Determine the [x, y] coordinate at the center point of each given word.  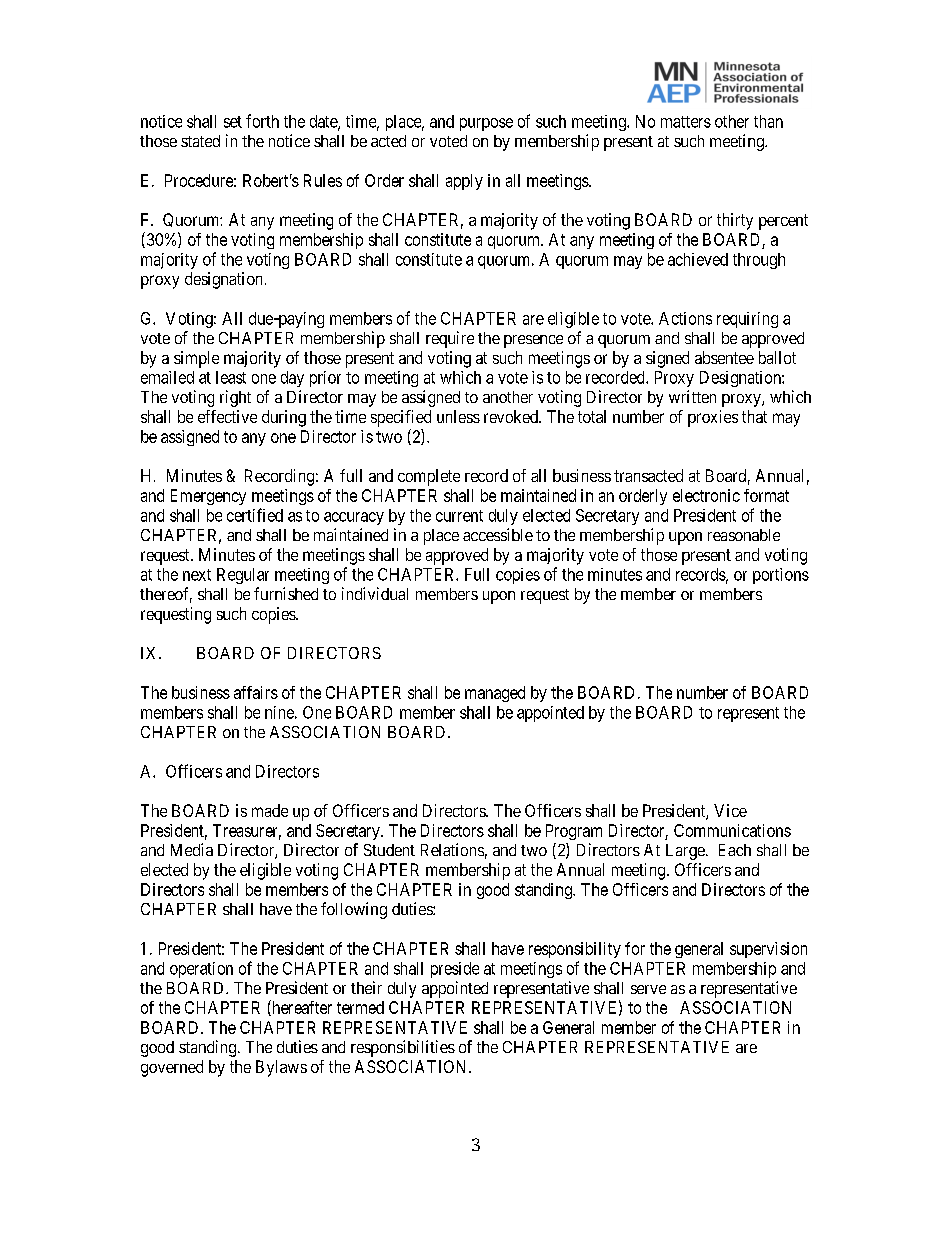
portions [781, 576]
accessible [498, 534]
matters [686, 122]
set [233, 122]
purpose [486, 124]
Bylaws [281, 1068]
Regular [243, 576]
